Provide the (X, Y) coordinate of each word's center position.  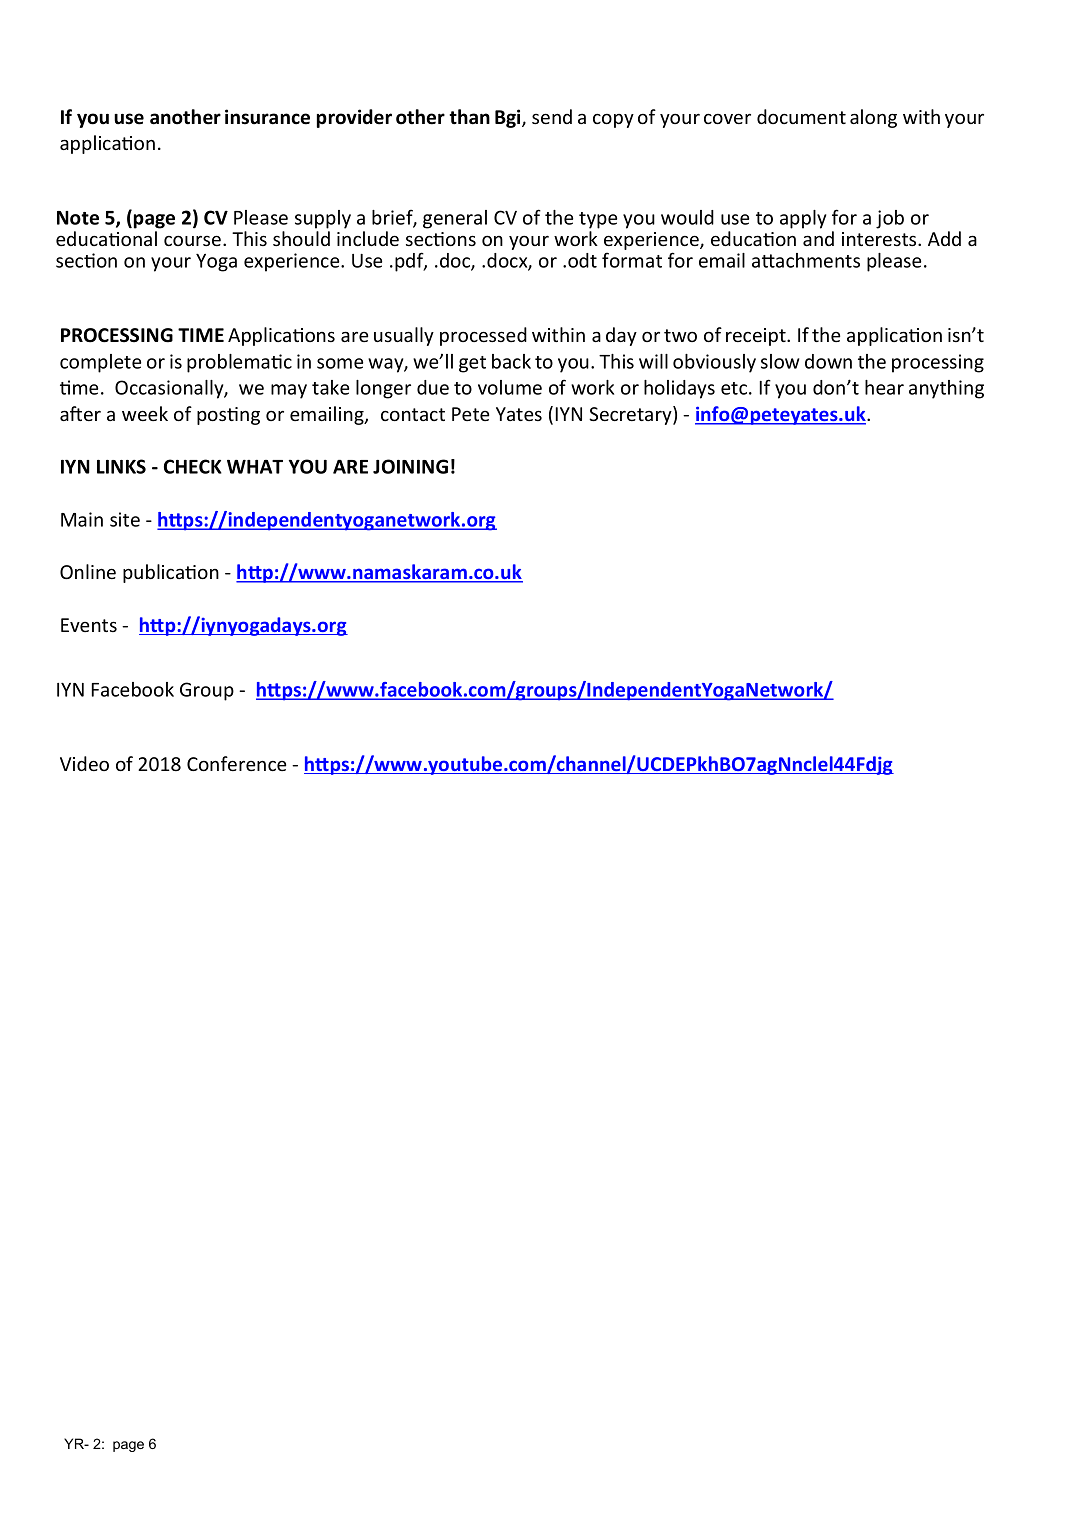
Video (84, 763)
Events (89, 625)
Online (88, 571)
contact (413, 414)
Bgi (509, 118)
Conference (236, 763)
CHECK (193, 466)
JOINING (410, 466)
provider (354, 118)
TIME (201, 335)
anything (946, 389)
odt (582, 260)
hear (884, 387)
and (818, 238)
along (873, 118)
